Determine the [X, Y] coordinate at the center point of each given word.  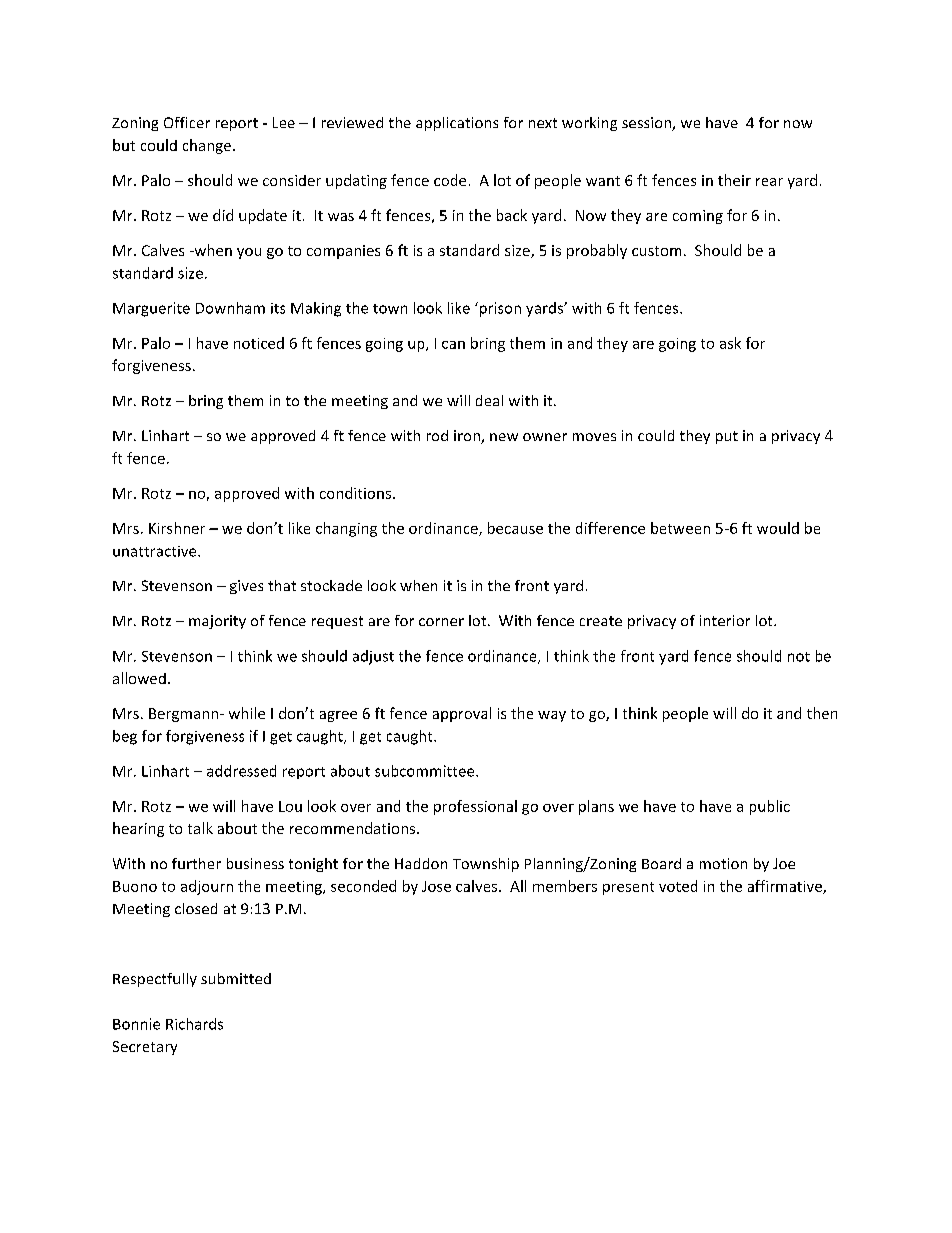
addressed [241, 771]
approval [462, 714]
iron [468, 437]
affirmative [786, 887]
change [207, 146]
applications [457, 124]
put [727, 437]
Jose [436, 886]
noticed [259, 343]
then [822, 713]
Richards [194, 1024]
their [734, 180]
